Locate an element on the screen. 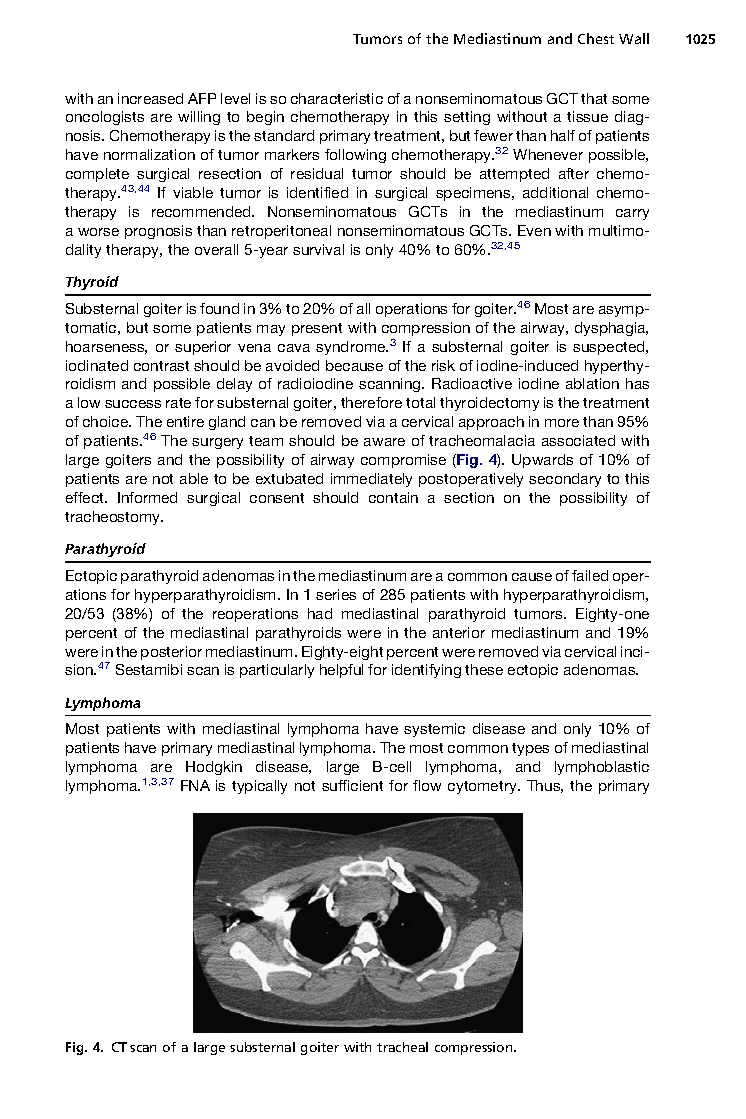  that is located at coordinates (594, 98).
